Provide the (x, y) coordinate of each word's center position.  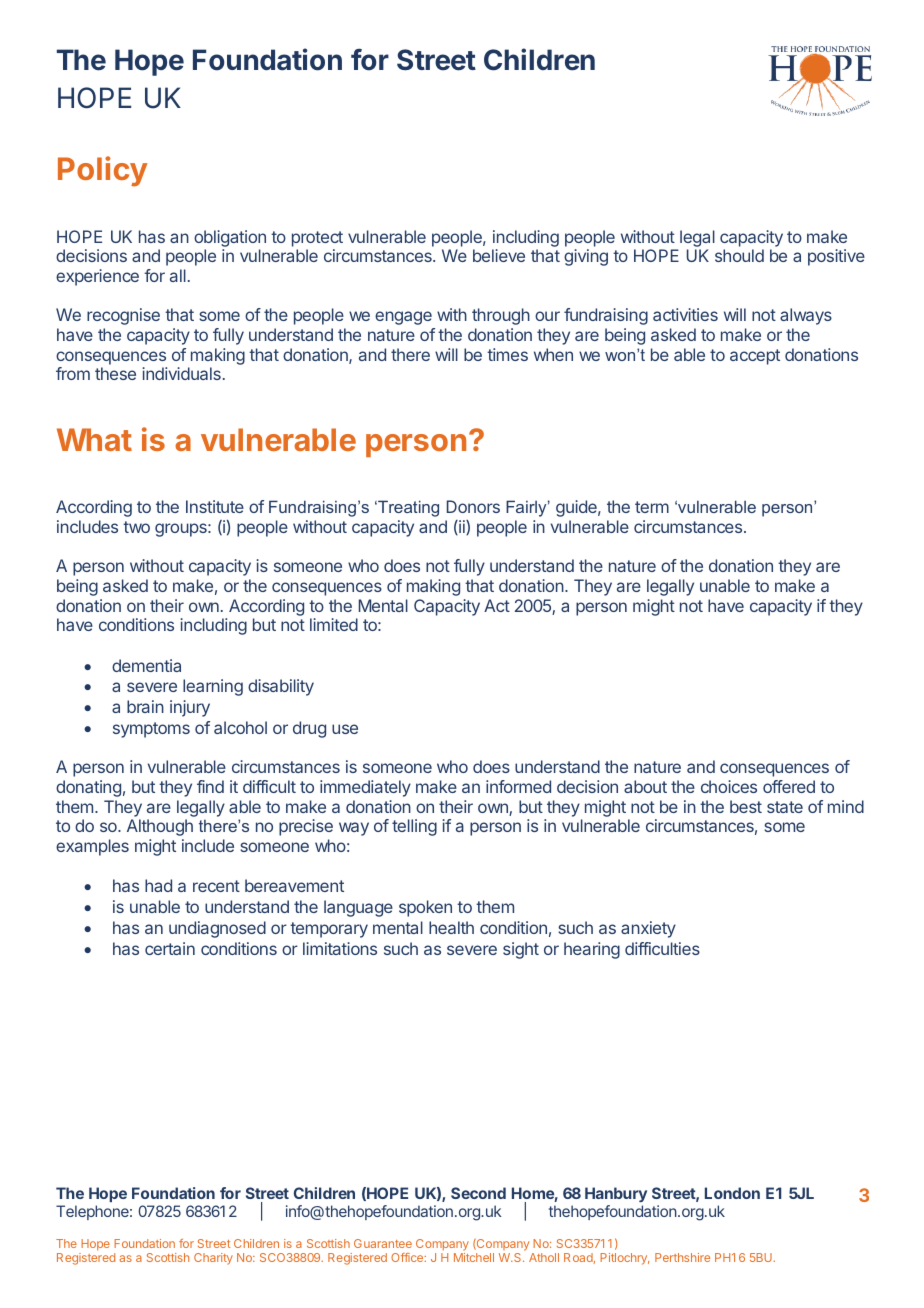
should (739, 255)
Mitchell (474, 1257)
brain (145, 706)
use (345, 729)
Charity (213, 1259)
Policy (103, 171)
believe (499, 255)
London (732, 1193)
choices (729, 786)
